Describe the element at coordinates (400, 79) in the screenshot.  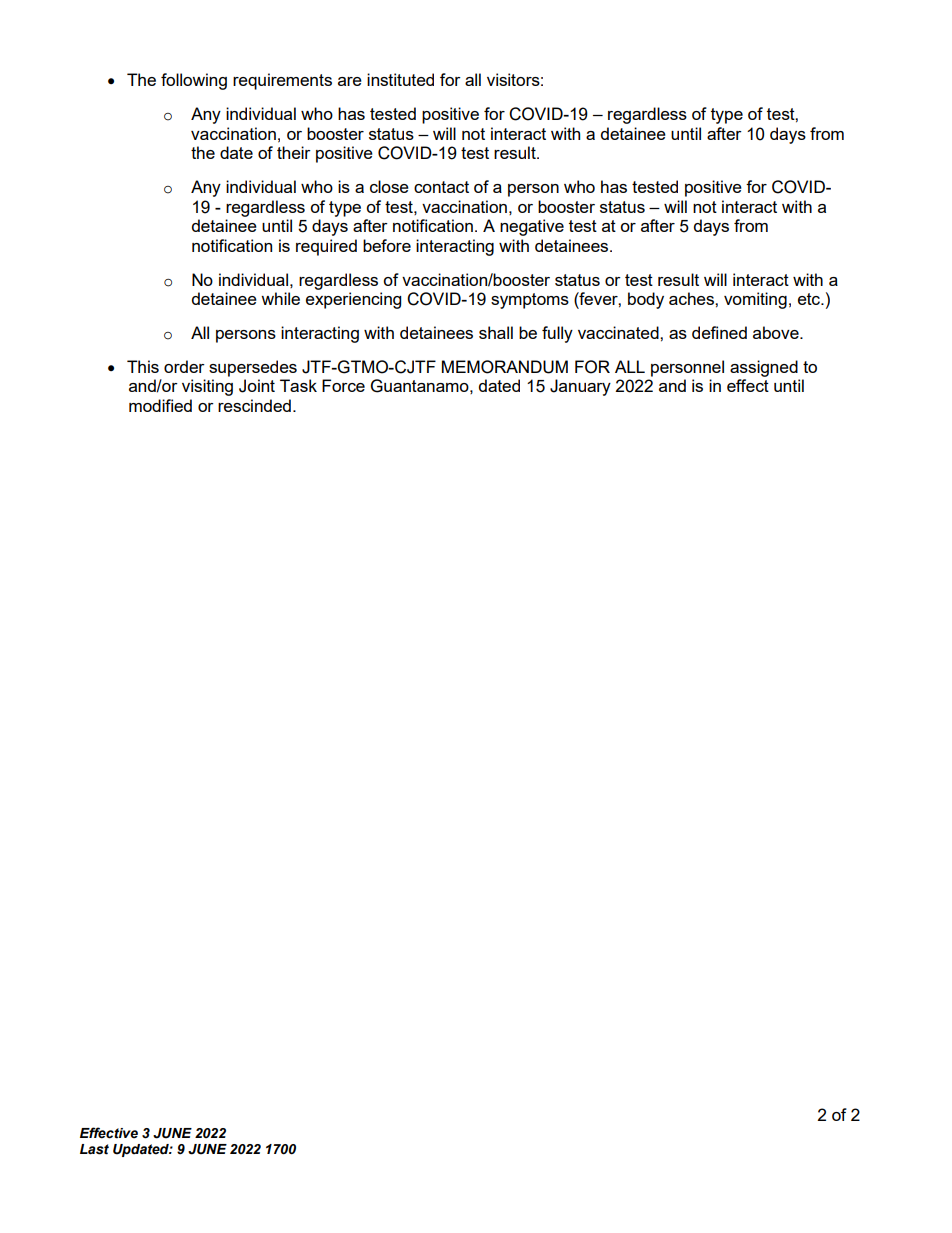
I see `instituted` at that location.
